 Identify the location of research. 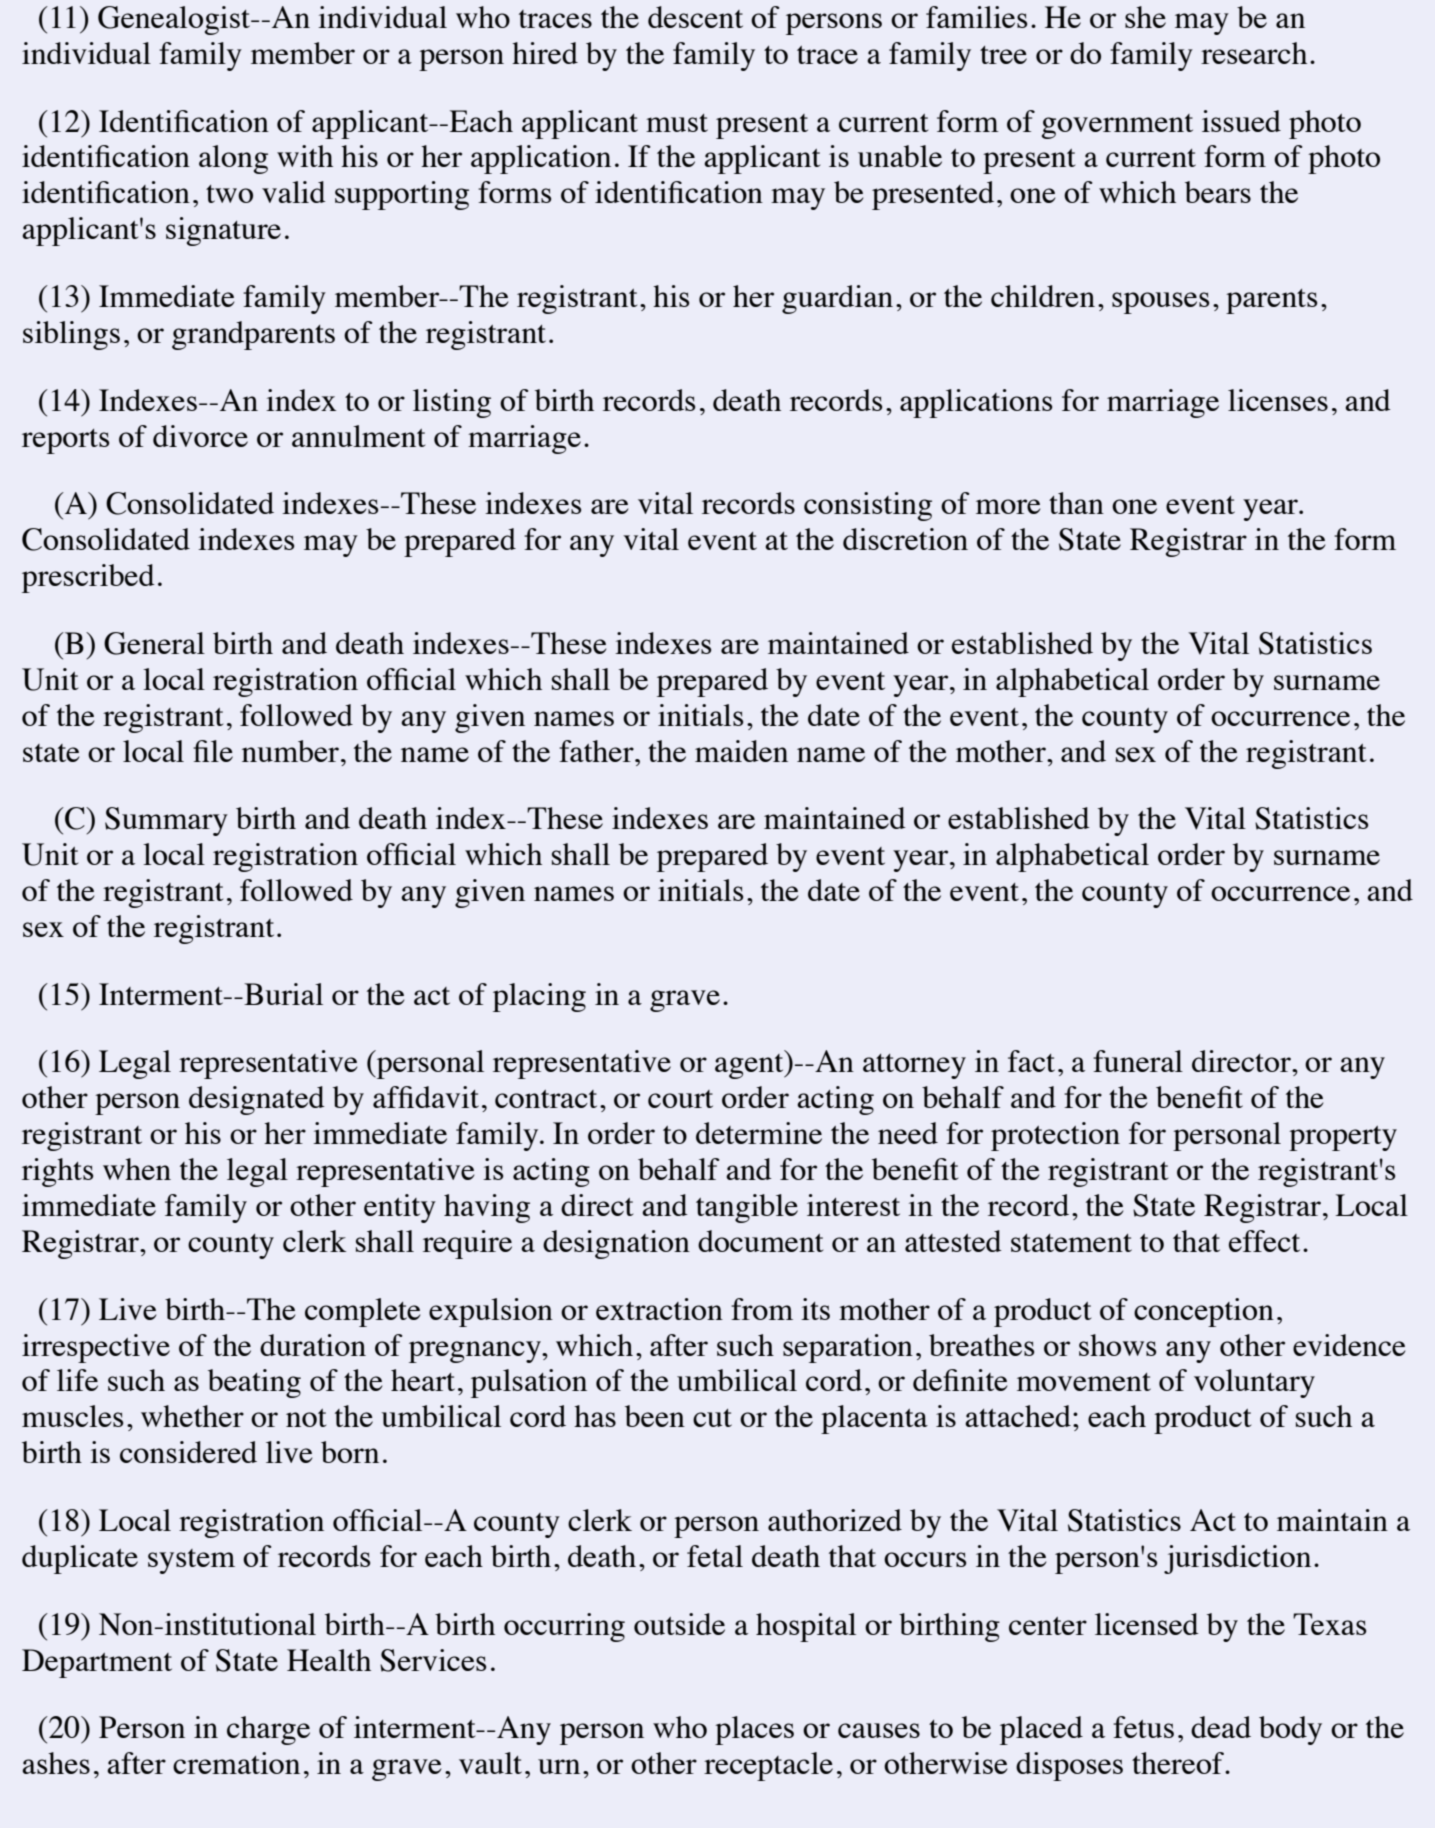
(1254, 53).
